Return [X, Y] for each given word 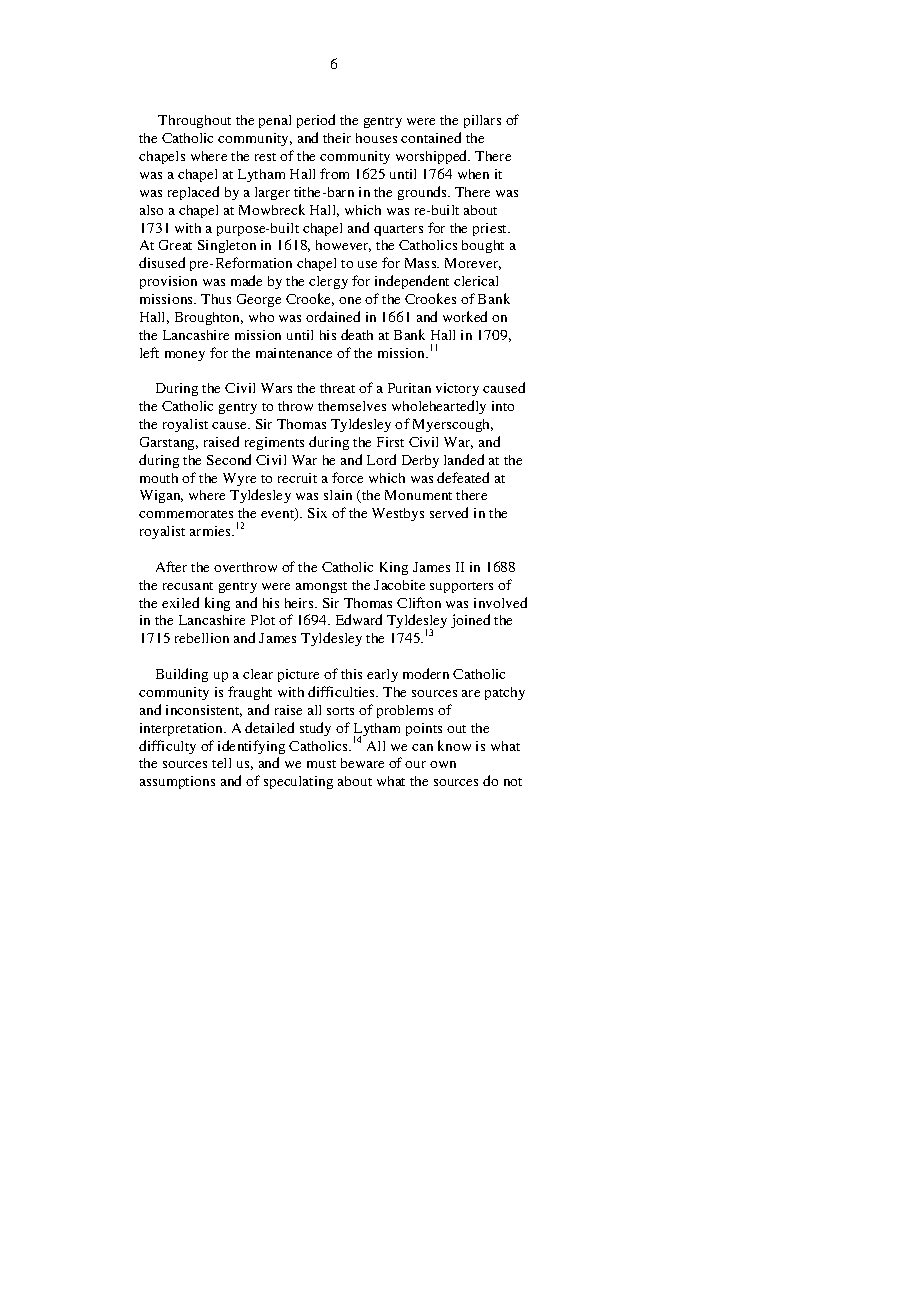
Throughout [194, 121]
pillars [482, 121]
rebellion [202, 638]
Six [317, 513]
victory [457, 389]
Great [175, 245]
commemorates [186, 514]
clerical [476, 281]
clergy [328, 282]
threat [337, 388]
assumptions [177, 782]
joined [470, 621]
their [337, 138]
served [449, 512]
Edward [359, 619]
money [185, 356]
